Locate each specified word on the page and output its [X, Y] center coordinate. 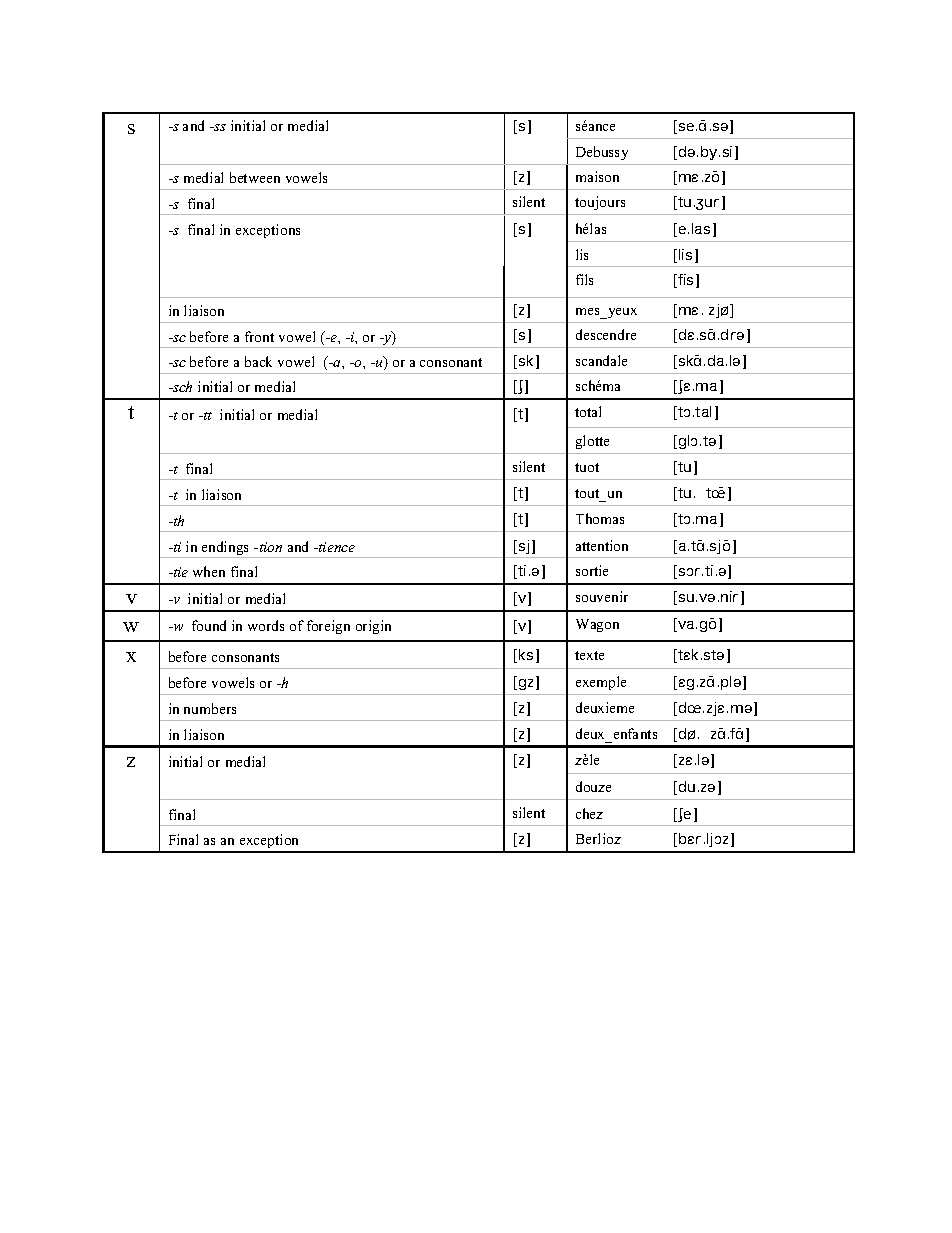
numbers [210, 708]
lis [582, 254]
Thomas [600, 518]
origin [373, 627]
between [255, 177]
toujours [600, 203]
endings [226, 549]
